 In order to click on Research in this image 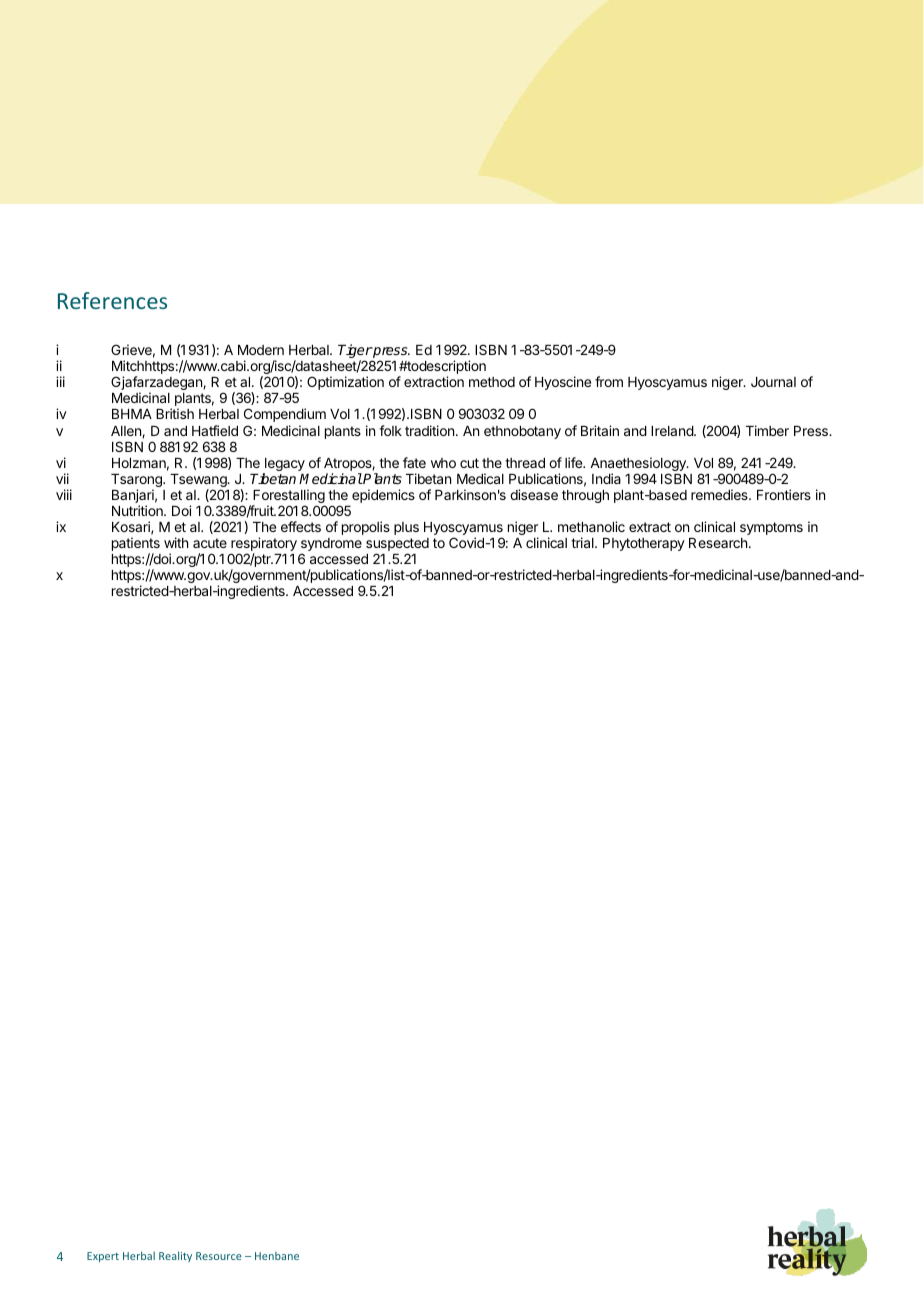, I will do `click(718, 543)`.
